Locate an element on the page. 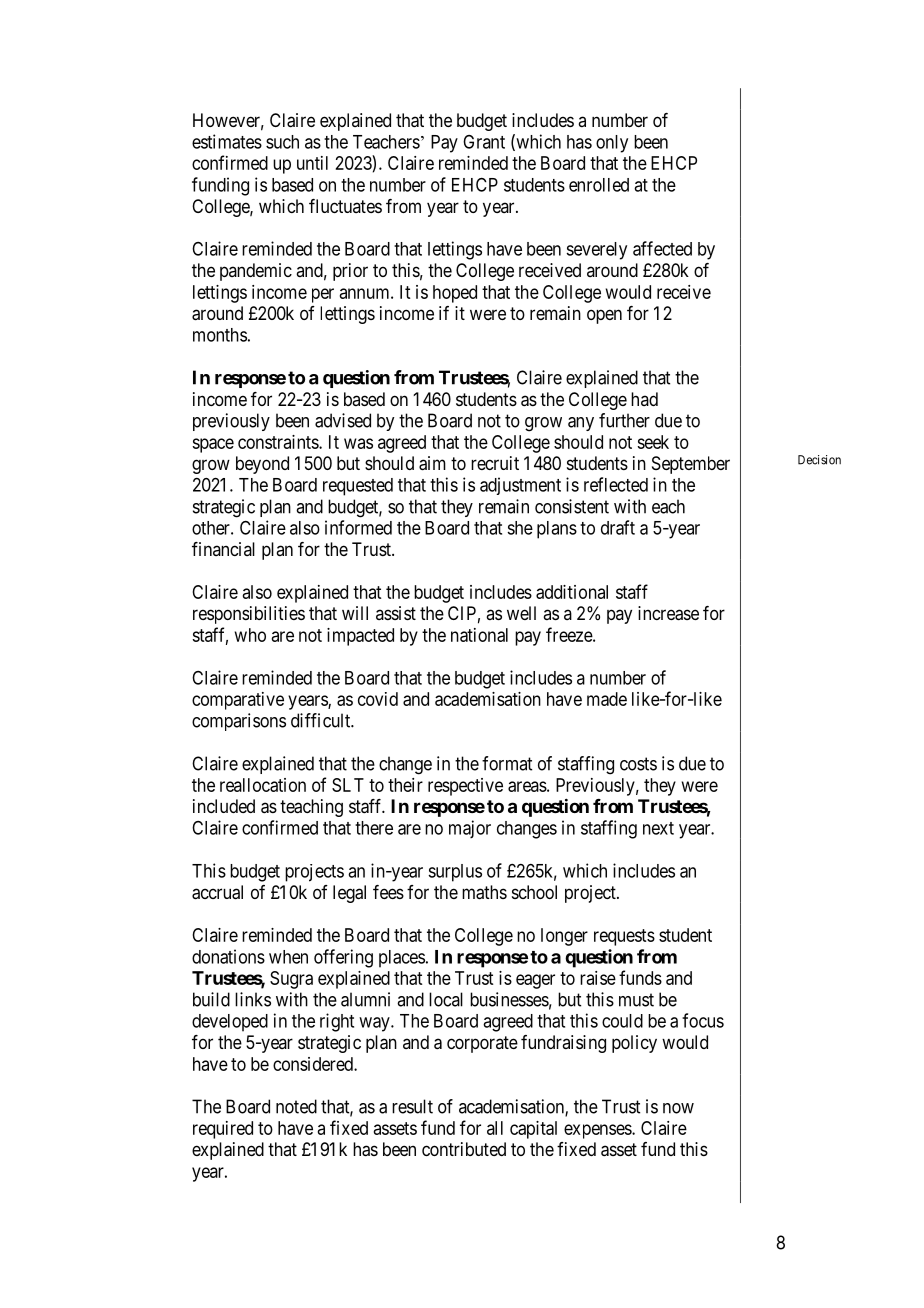 The height and width of the page is (1308, 924). September is located at coordinates (691, 465).
